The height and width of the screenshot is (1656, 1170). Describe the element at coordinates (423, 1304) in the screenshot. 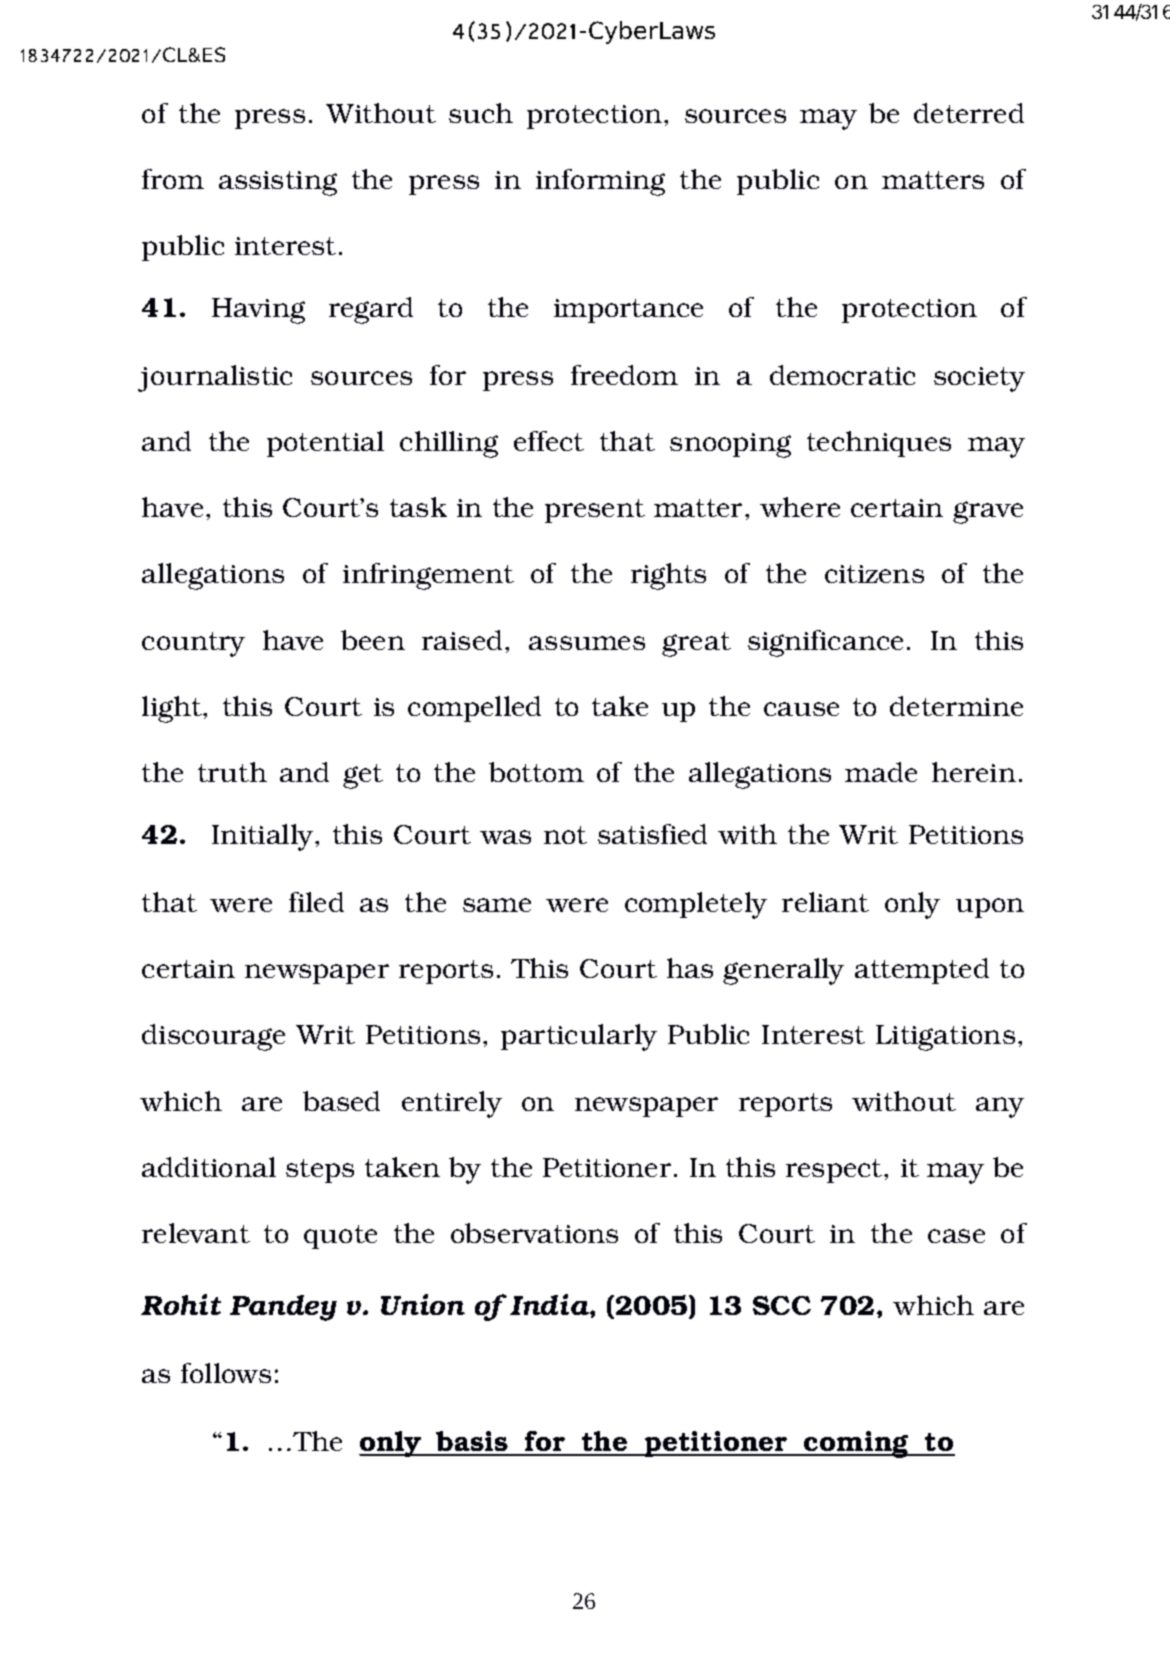

I see `Union` at that location.
